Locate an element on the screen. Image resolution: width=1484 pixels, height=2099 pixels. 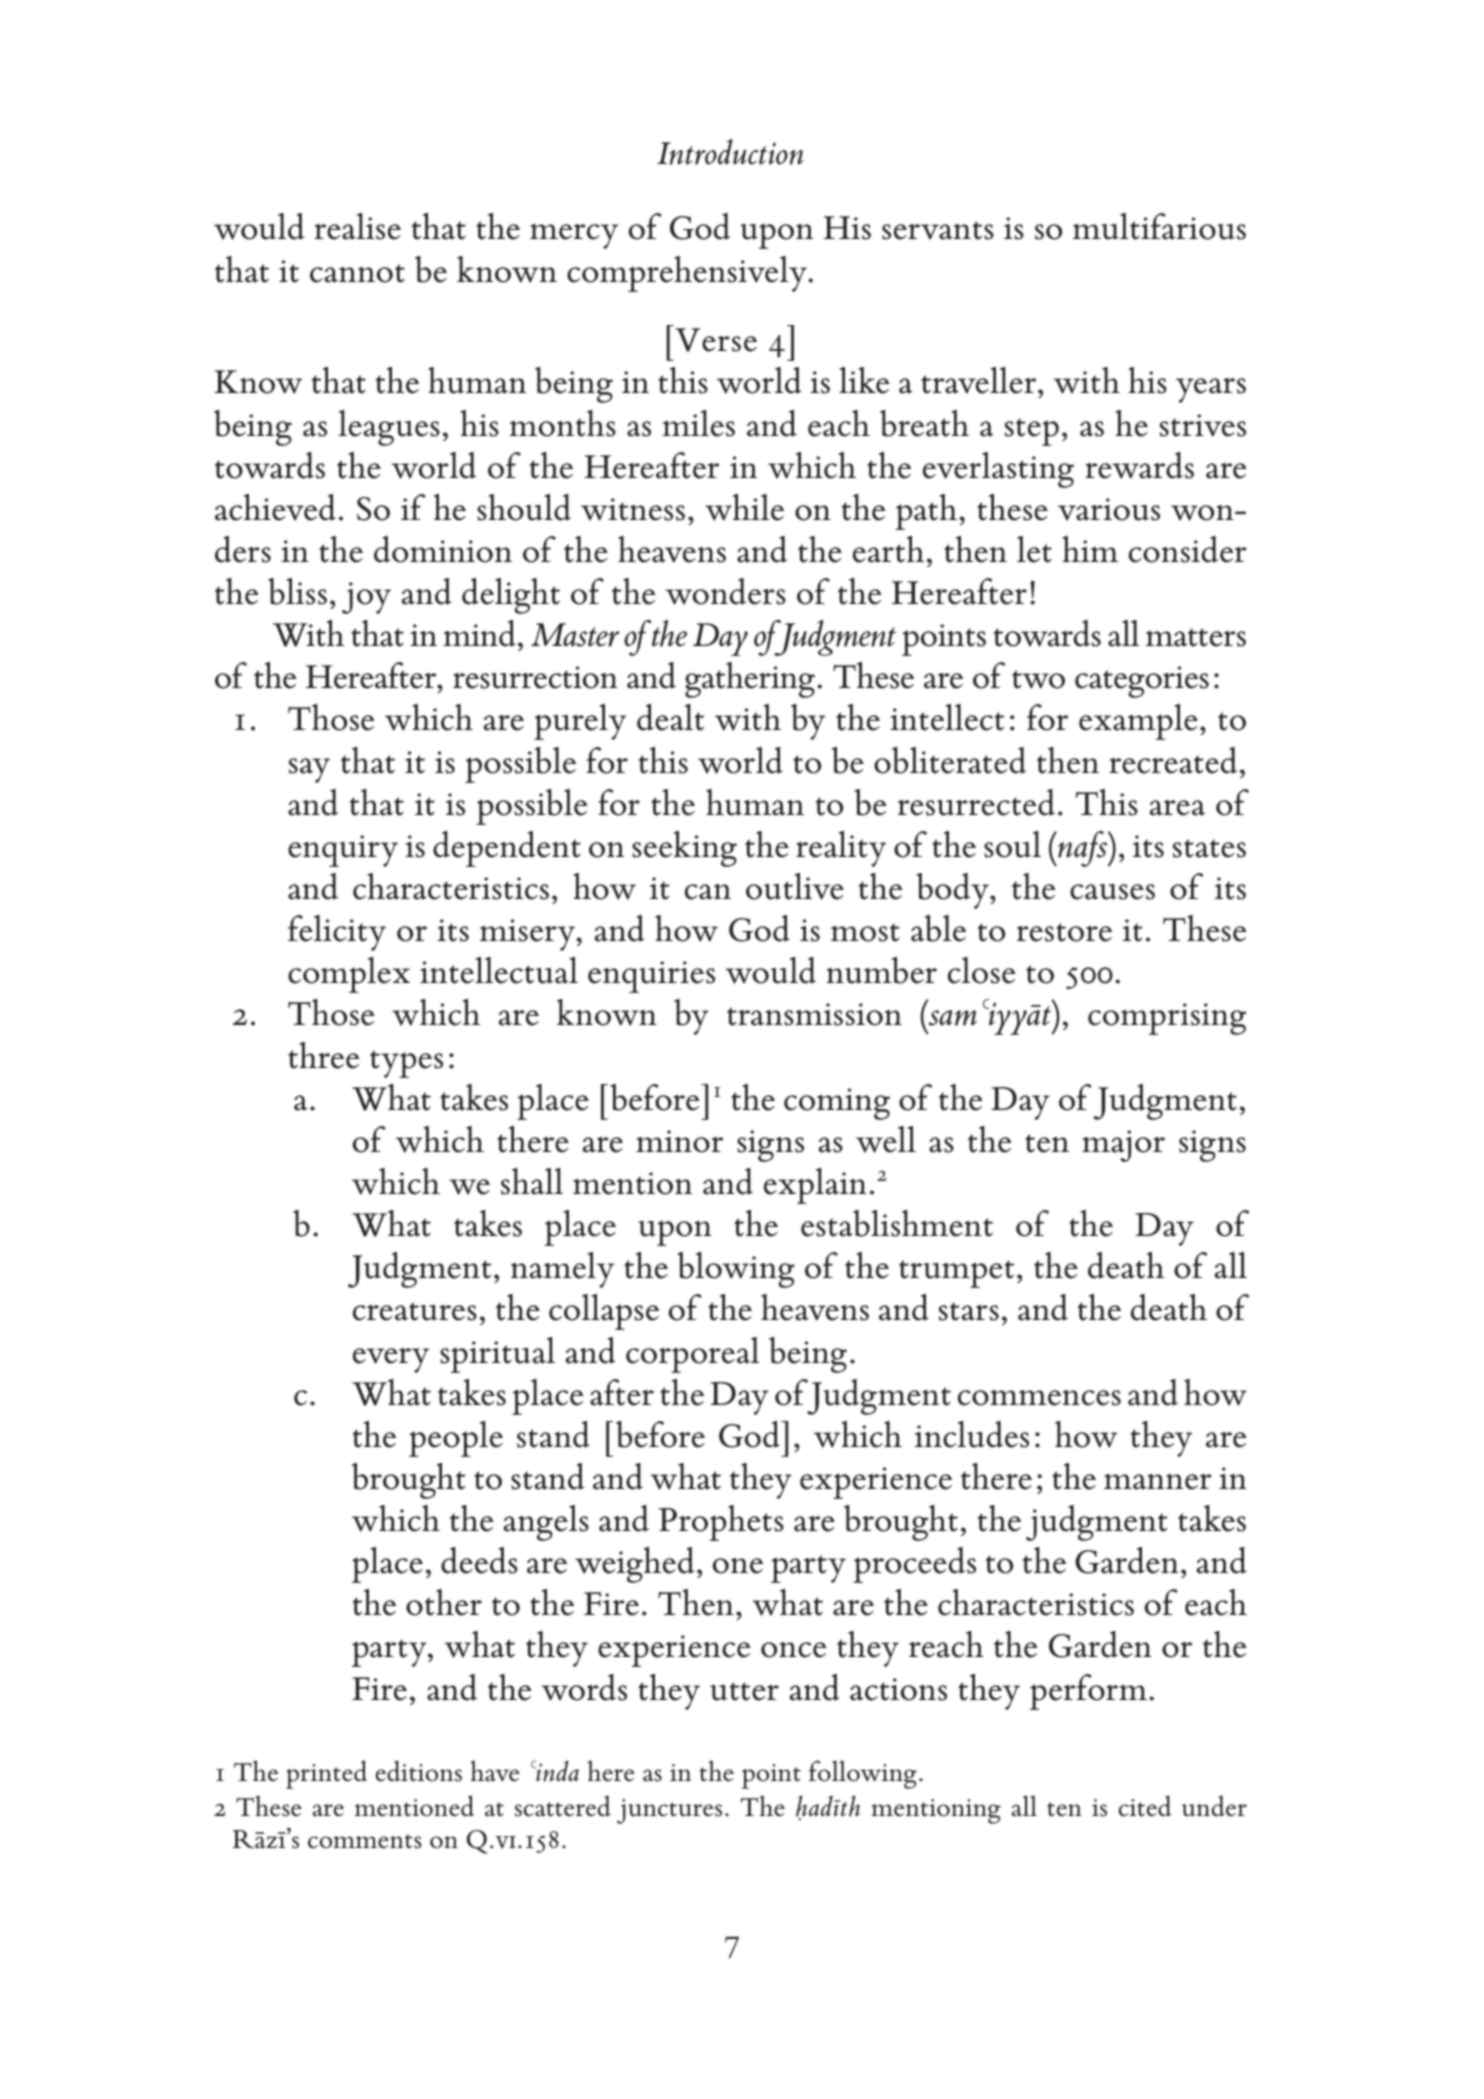
complex is located at coordinates (349, 975).
